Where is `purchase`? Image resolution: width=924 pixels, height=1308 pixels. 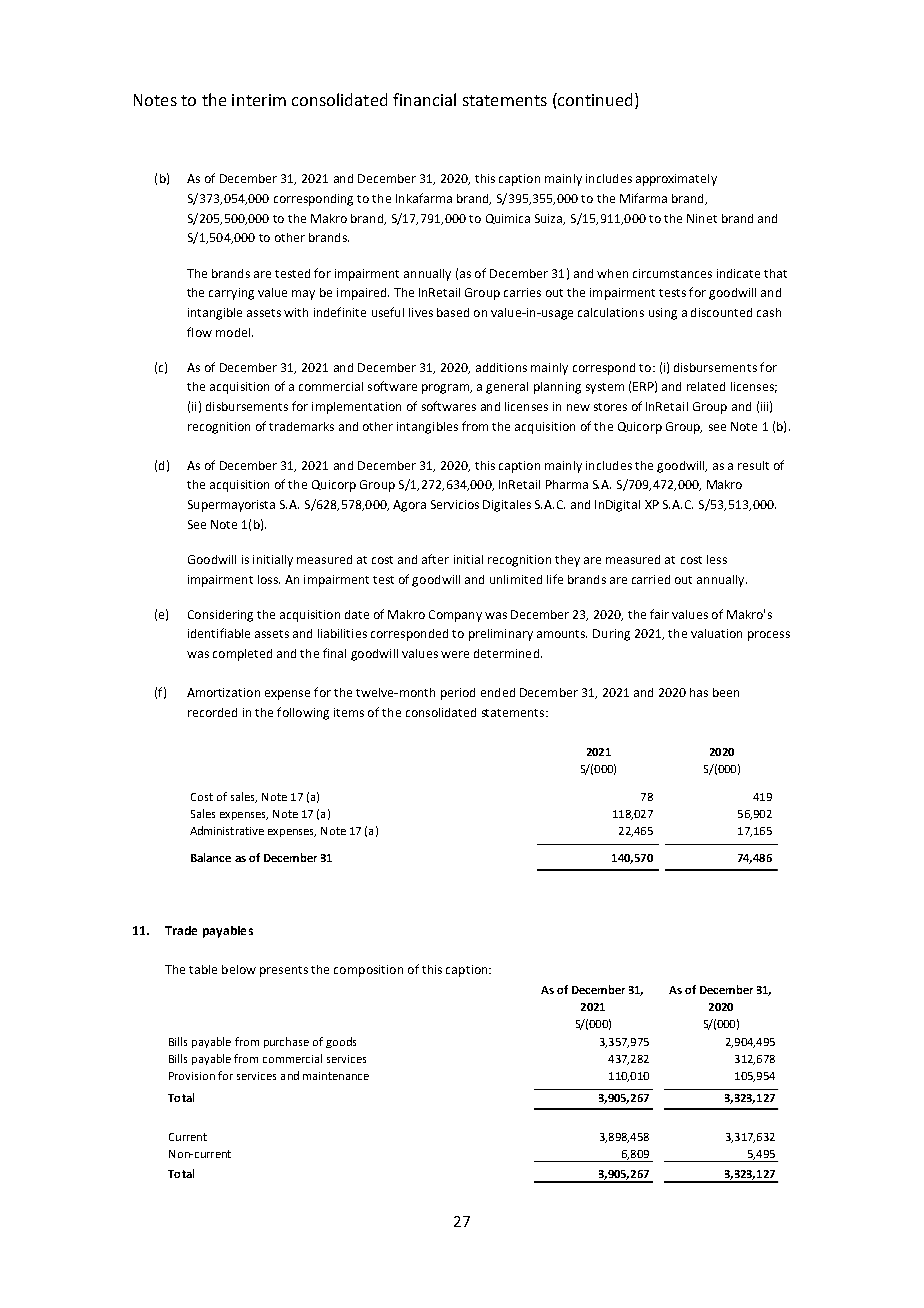
purchase is located at coordinates (286, 1042).
